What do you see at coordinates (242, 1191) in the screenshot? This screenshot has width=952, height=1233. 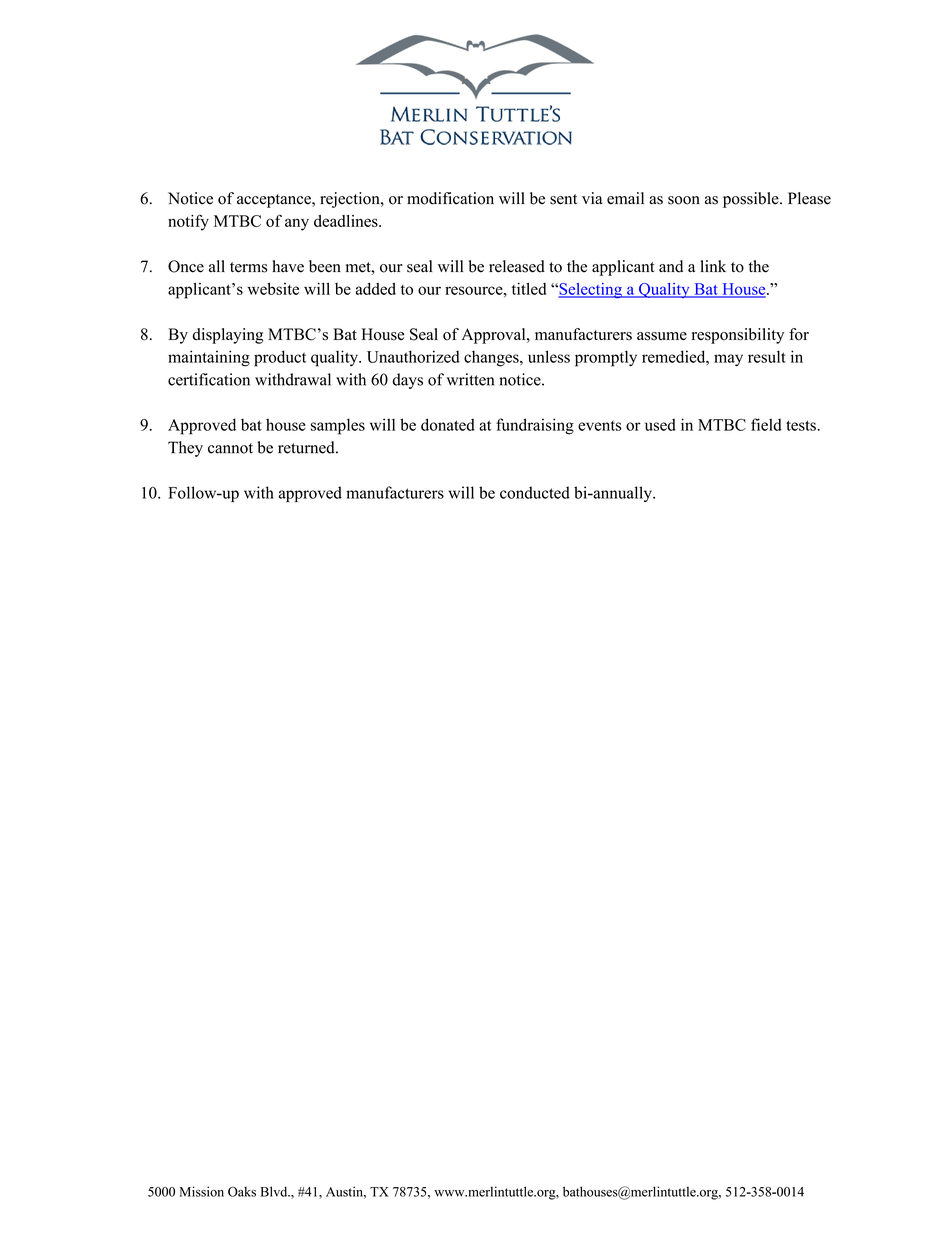 I see `Oaks` at bounding box center [242, 1191].
